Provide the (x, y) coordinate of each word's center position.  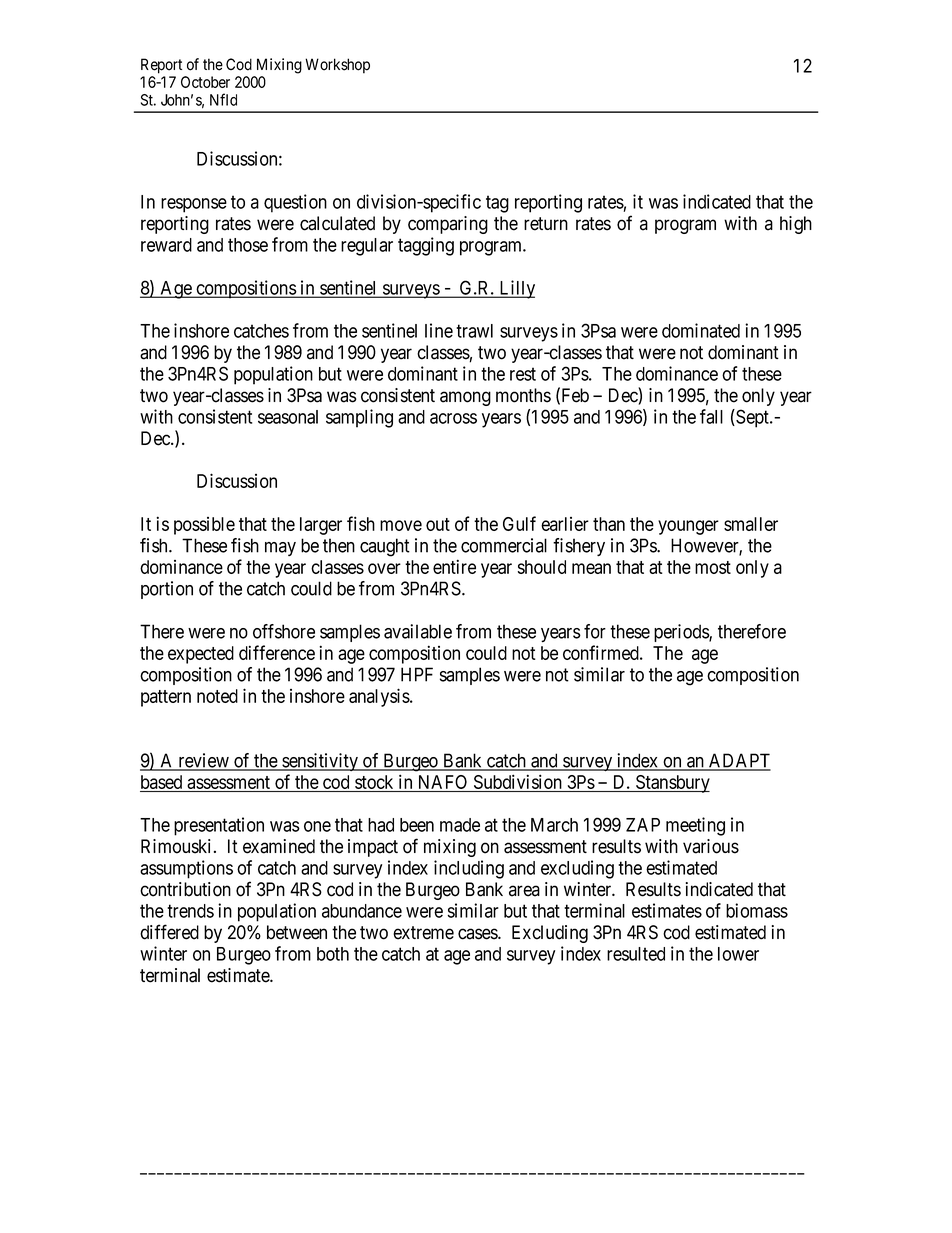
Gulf (519, 523)
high (796, 225)
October (205, 82)
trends (190, 911)
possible (204, 526)
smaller (751, 524)
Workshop (337, 66)
